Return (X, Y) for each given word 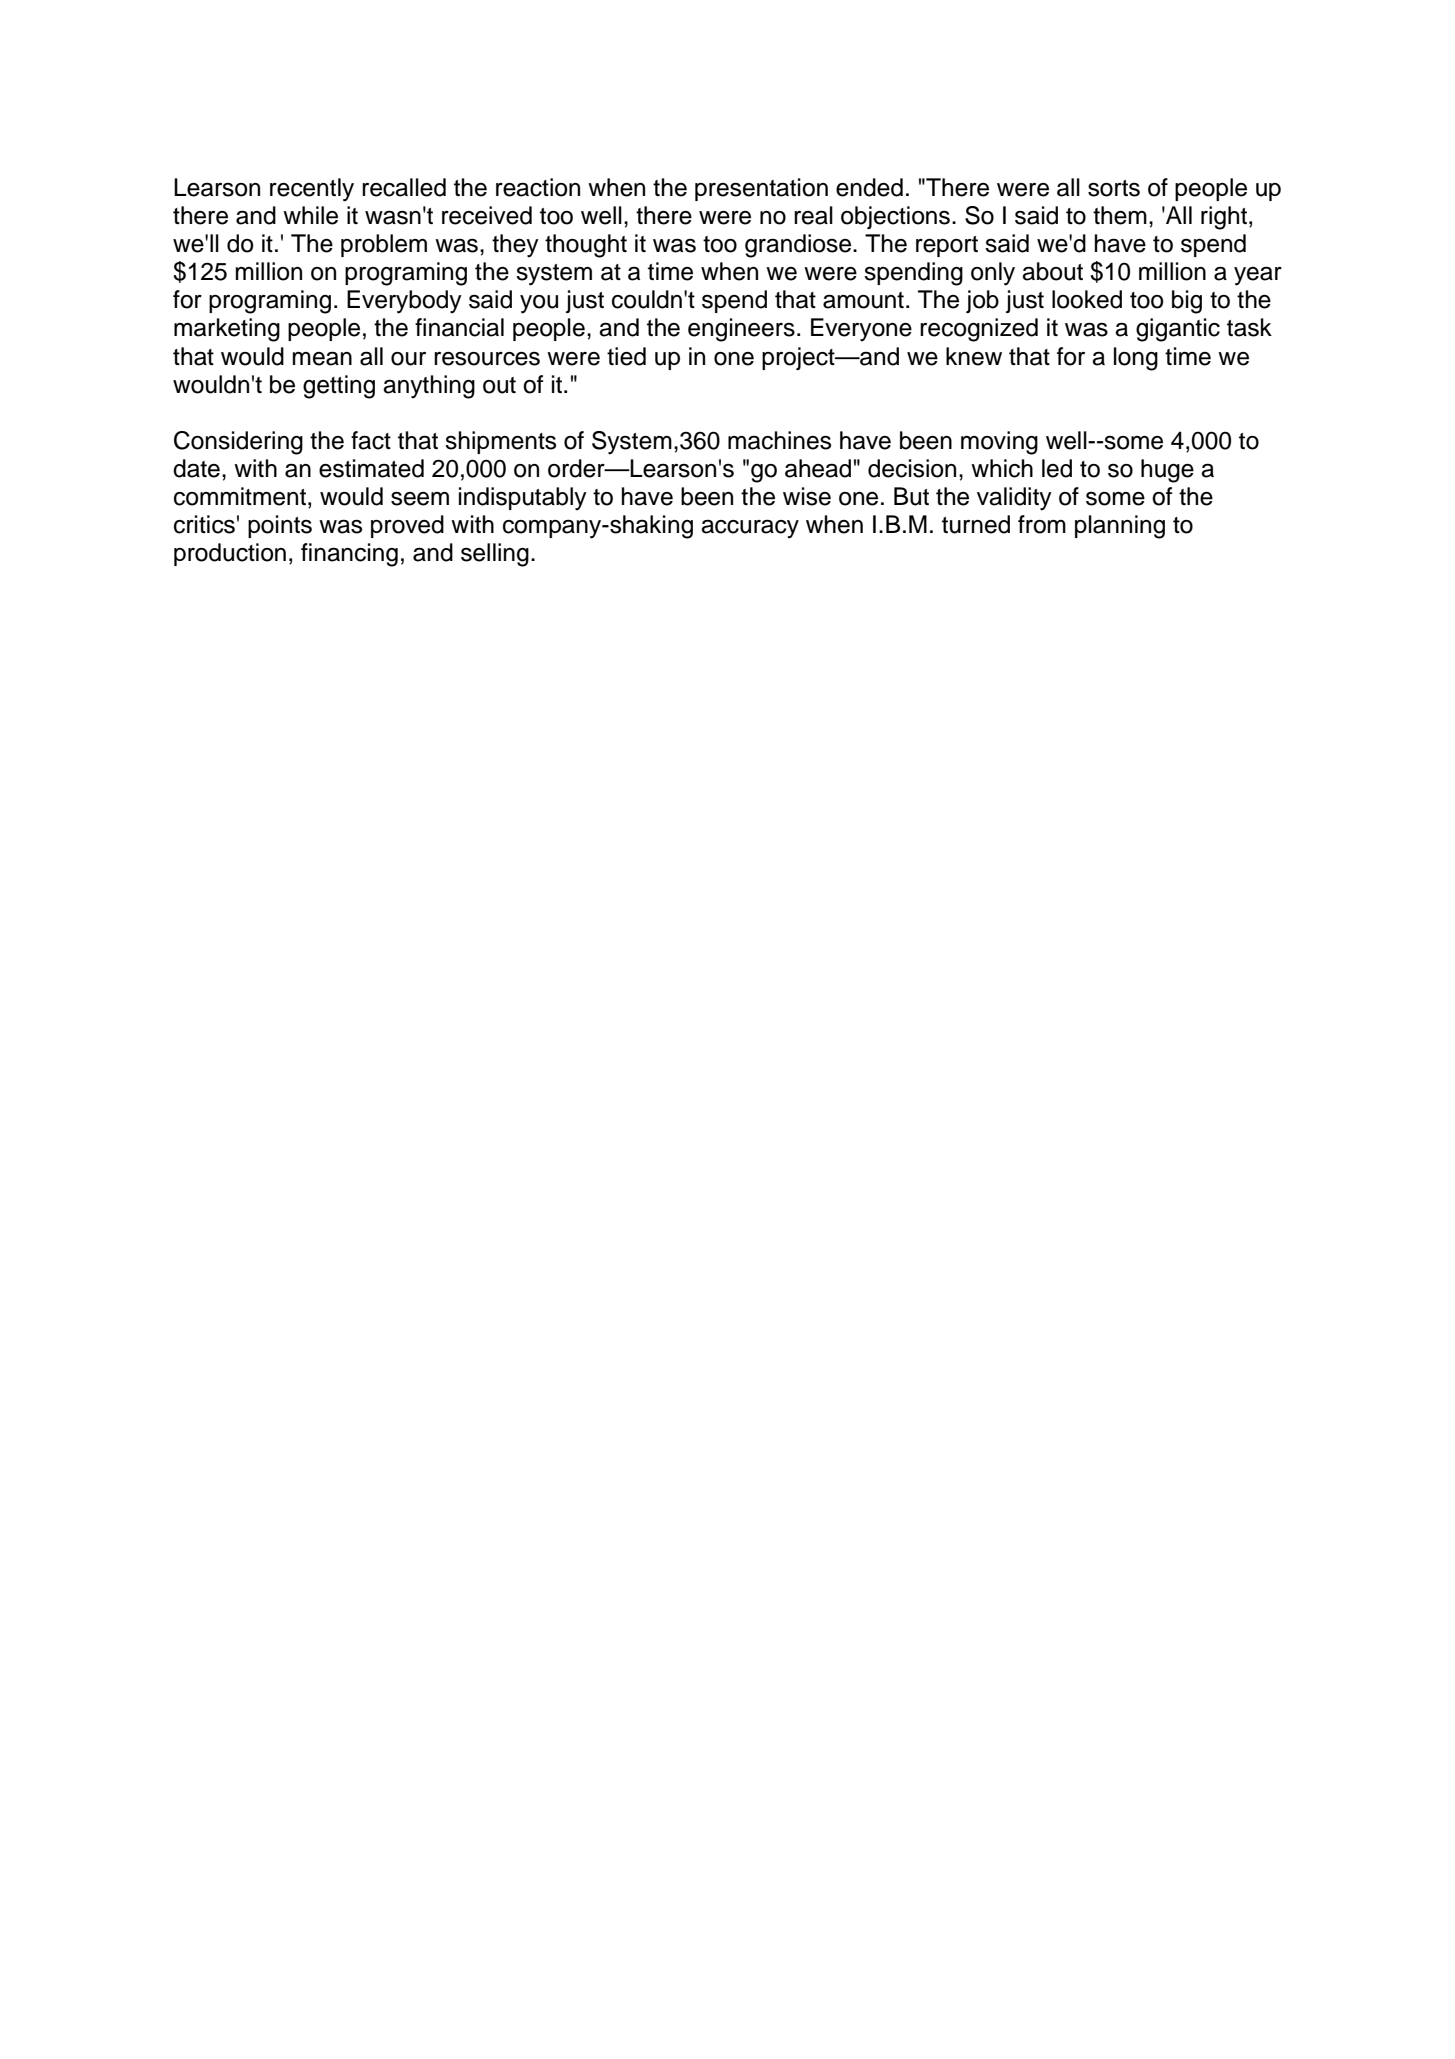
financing (349, 555)
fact (371, 440)
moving (999, 443)
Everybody (404, 302)
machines (779, 440)
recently (312, 190)
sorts (1114, 188)
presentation (761, 189)
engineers (741, 330)
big (1187, 302)
